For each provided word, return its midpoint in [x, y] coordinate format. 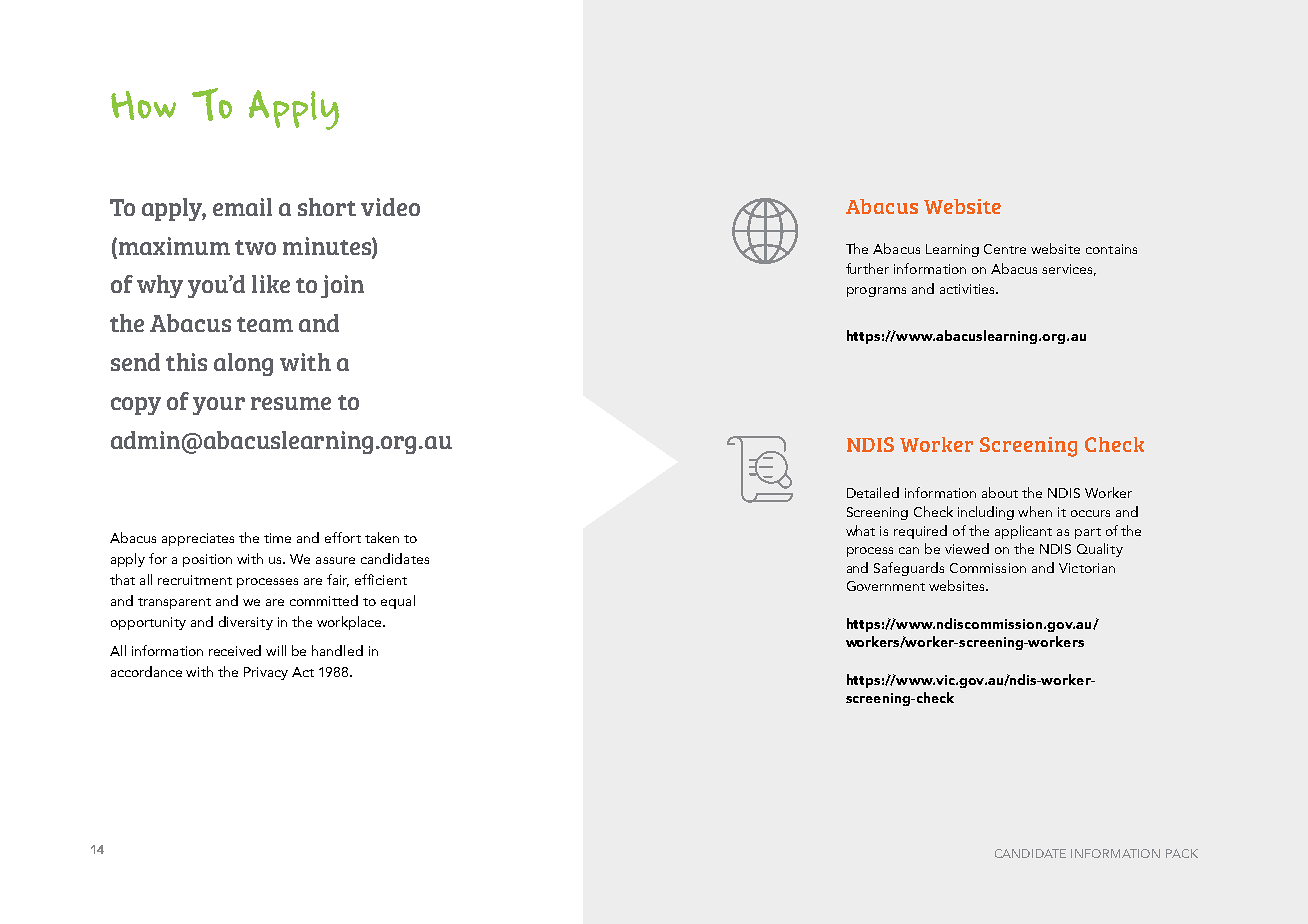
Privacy [266, 673]
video [390, 207]
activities [968, 289]
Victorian [1087, 568]
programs [876, 292]
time [277, 538]
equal [398, 602]
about [1000, 492]
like [271, 284]
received [235, 650]
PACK [1182, 853]
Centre [1005, 249]
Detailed [873, 492]
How [143, 105]
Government [886, 586]
